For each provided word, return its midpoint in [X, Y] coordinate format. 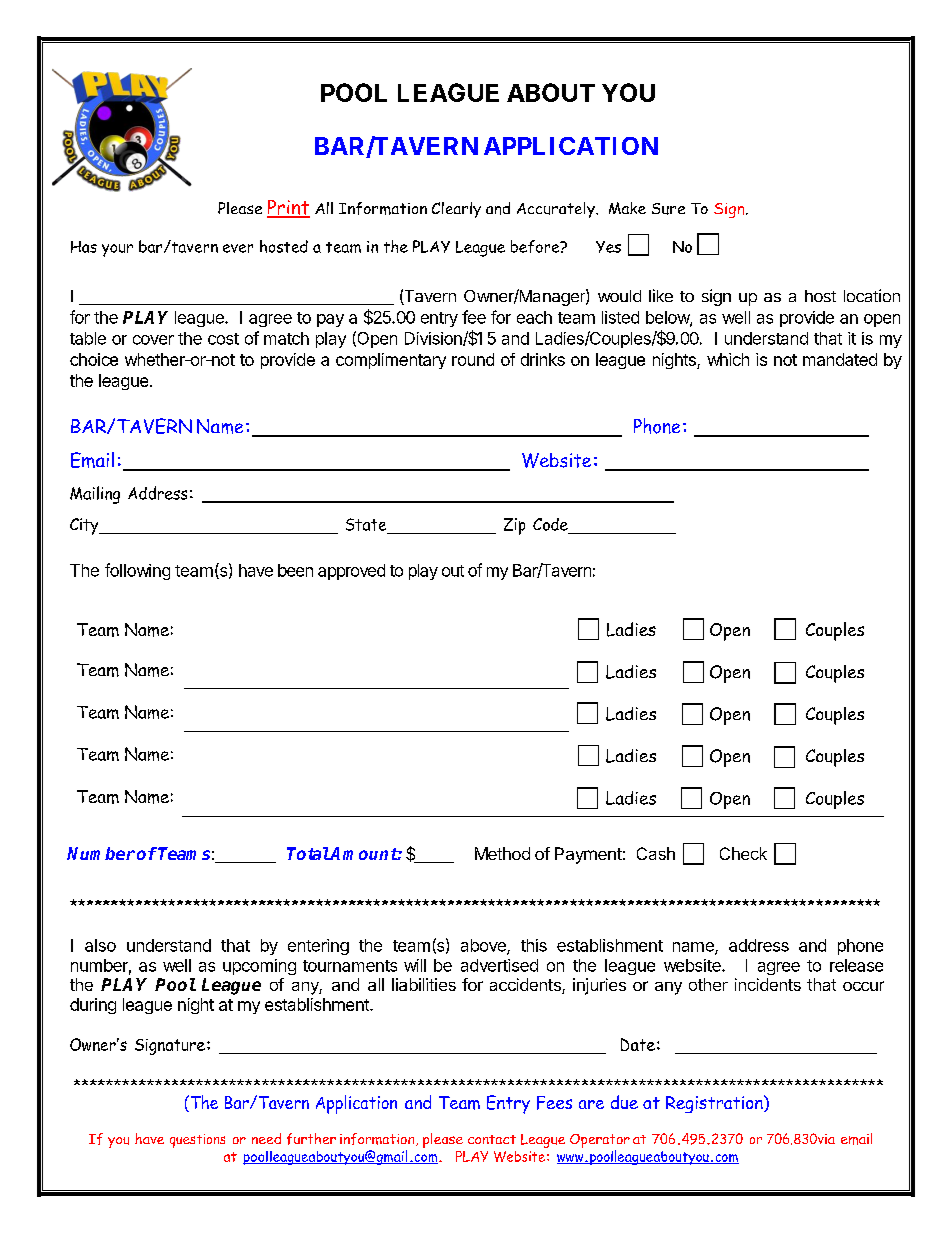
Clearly [456, 210]
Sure [668, 209]
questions [197, 1141]
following [137, 571]
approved [351, 572]
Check [743, 853]
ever [238, 248]
